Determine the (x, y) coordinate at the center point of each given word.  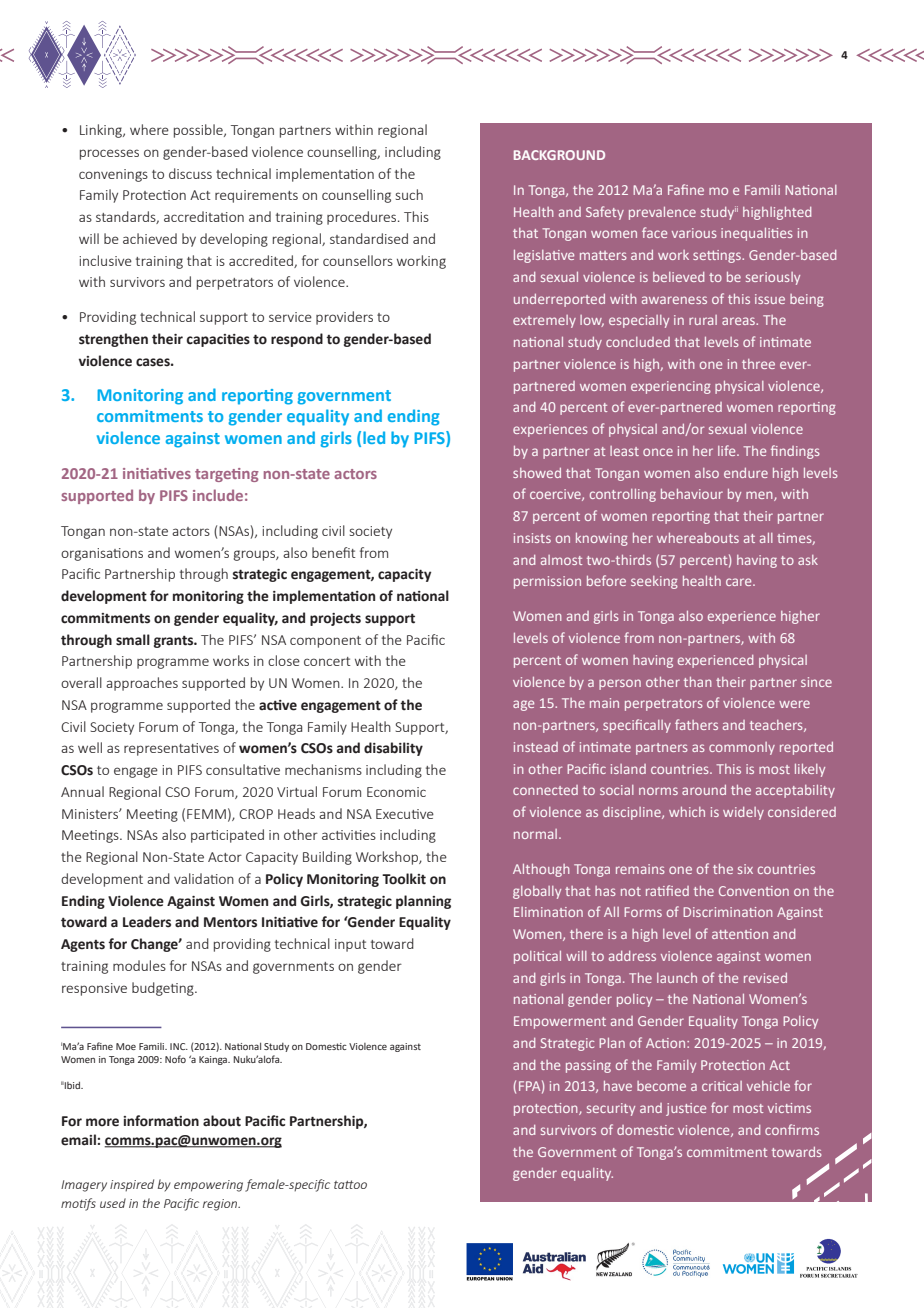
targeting (227, 475)
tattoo (350, 1184)
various (694, 233)
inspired (132, 1185)
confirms (792, 1129)
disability (393, 749)
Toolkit (404, 879)
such (409, 194)
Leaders (147, 922)
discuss (190, 173)
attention (740, 934)
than (698, 682)
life (728, 450)
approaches (142, 684)
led (374, 437)
